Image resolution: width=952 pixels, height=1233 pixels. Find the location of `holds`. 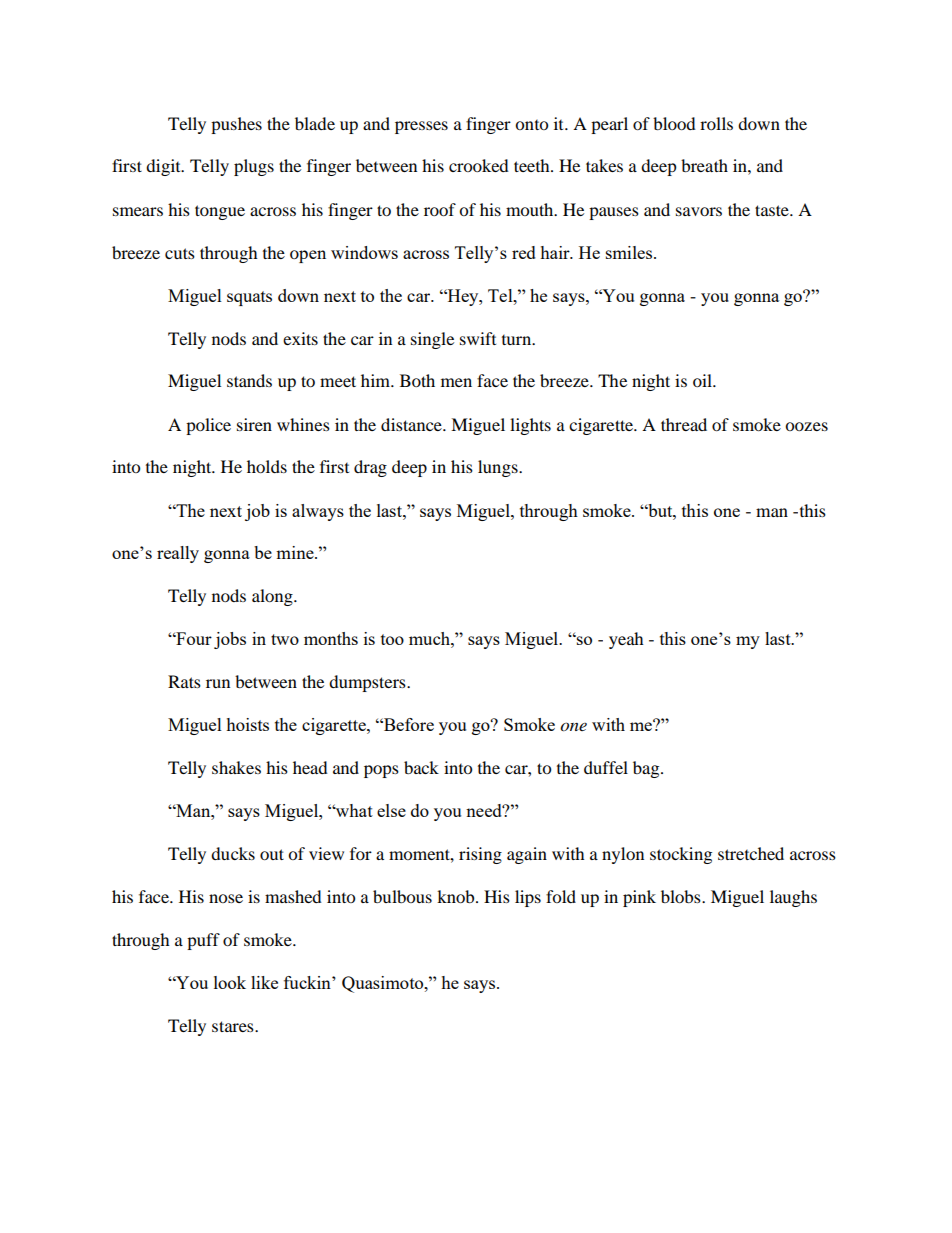

holds is located at coordinates (267, 466).
